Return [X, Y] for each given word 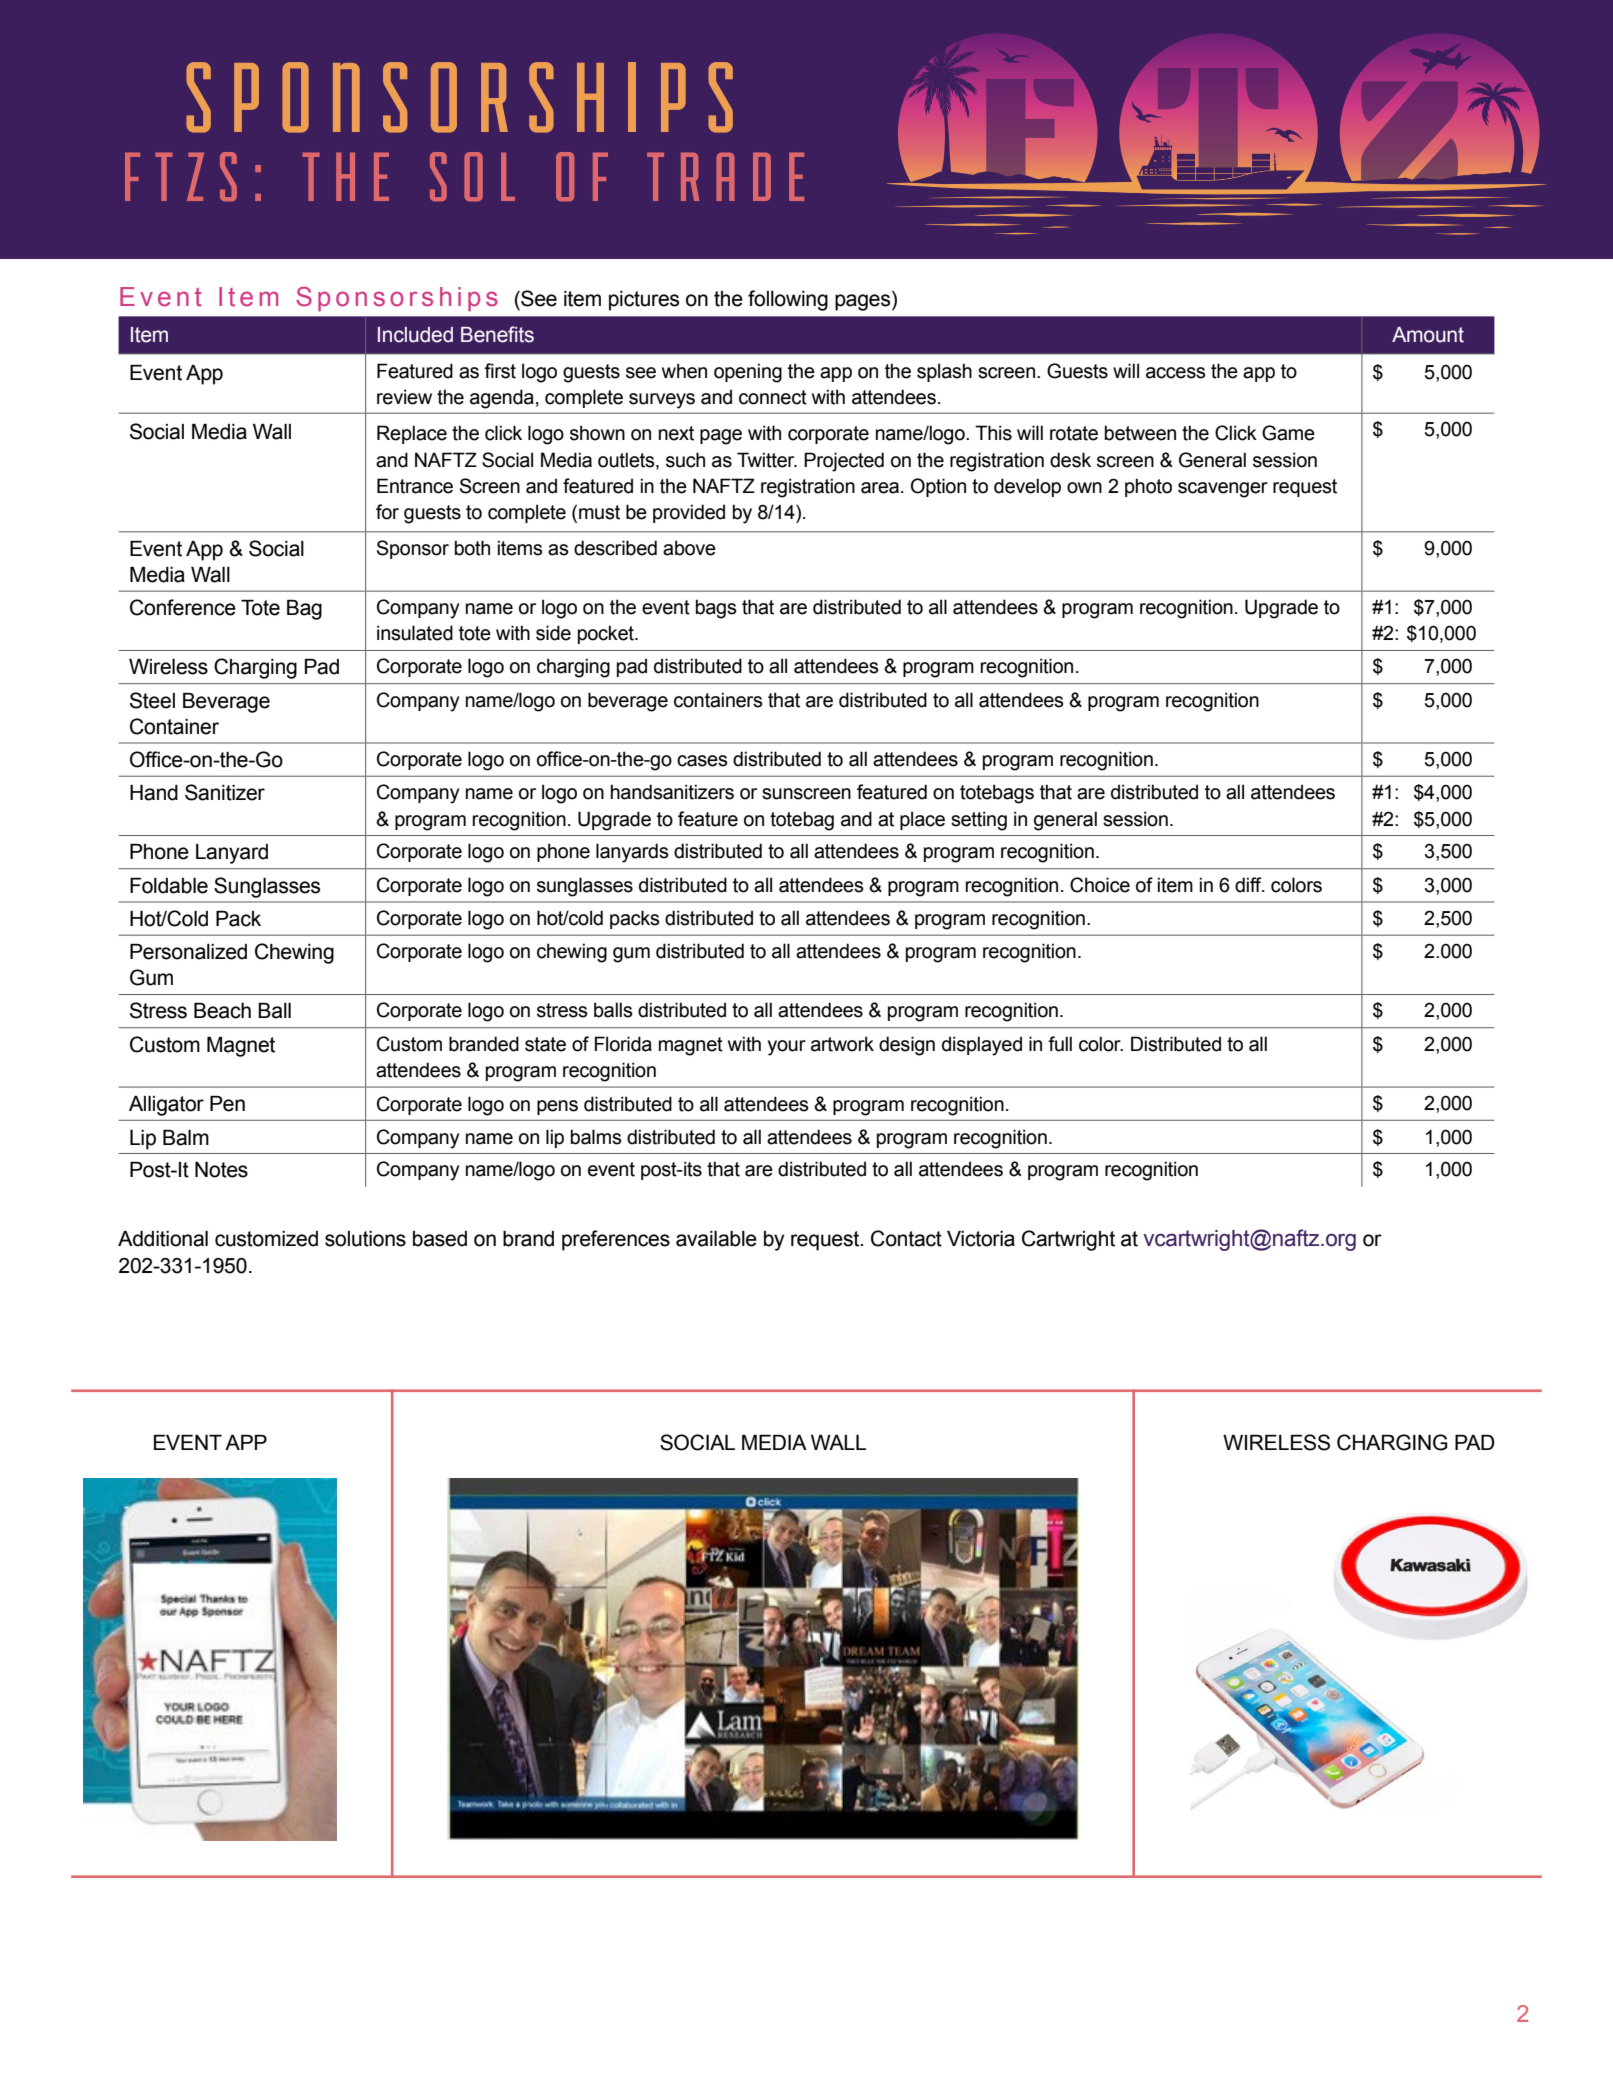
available [716, 1239]
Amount [1428, 335]
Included [415, 335]
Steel [152, 700]
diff [1249, 885]
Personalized [188, 952]
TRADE [725, 176]
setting [979, 821]
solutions [365, 1239]
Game [1288, 433]
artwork [842, 1044]
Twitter [767, 460]
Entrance [415, 486]
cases [702, 761]
